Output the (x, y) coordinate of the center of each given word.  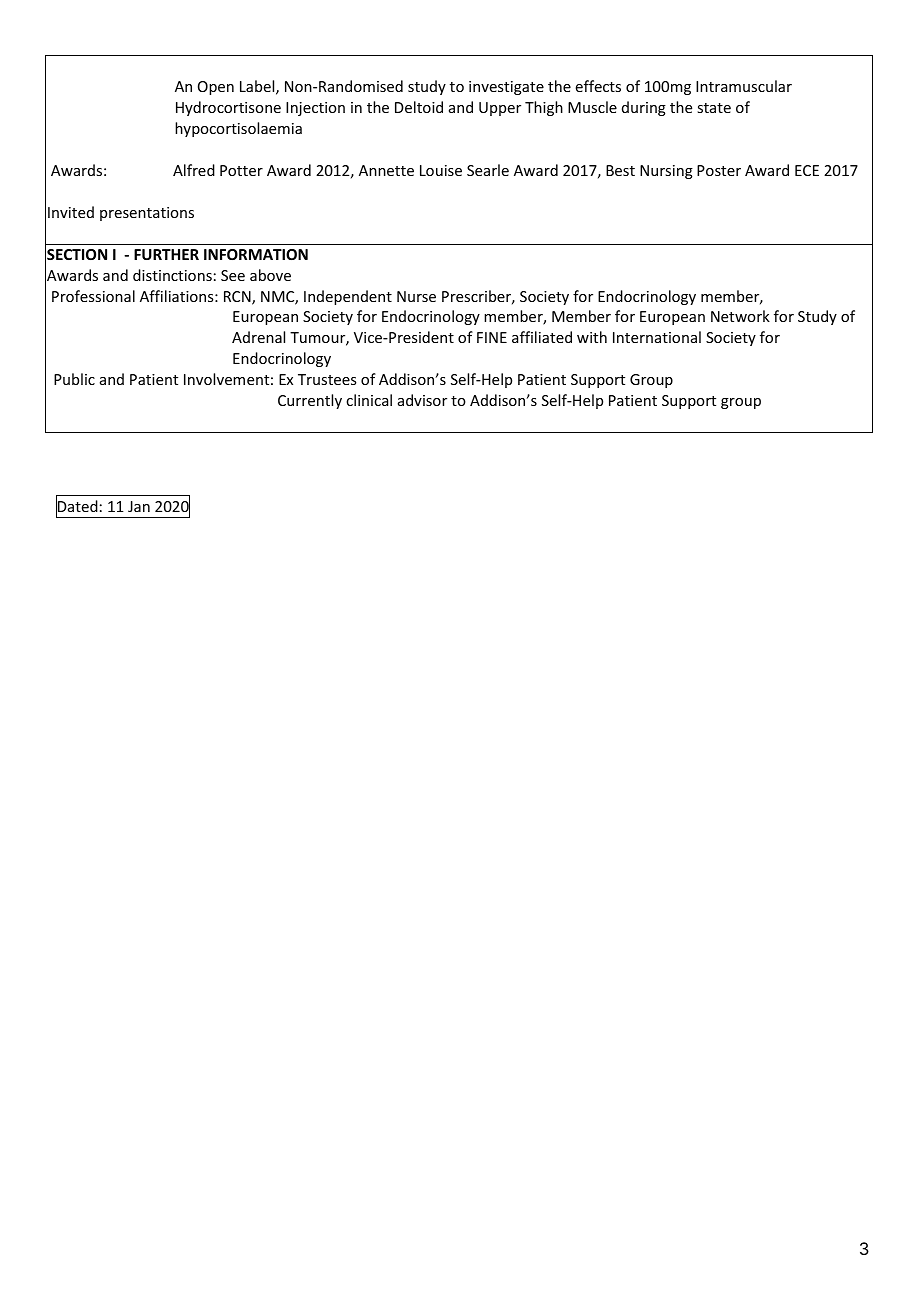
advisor (422, 400)
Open (216, 88)
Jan (139, 506)
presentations (147, 214)
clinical (369, 400)
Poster (719, 170)
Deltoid (419, 107)
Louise (441, 170)
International (657, 337)
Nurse (416, 296)
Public (74, 379)
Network (740, 316)
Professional (93, 296)
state (714, 108)
